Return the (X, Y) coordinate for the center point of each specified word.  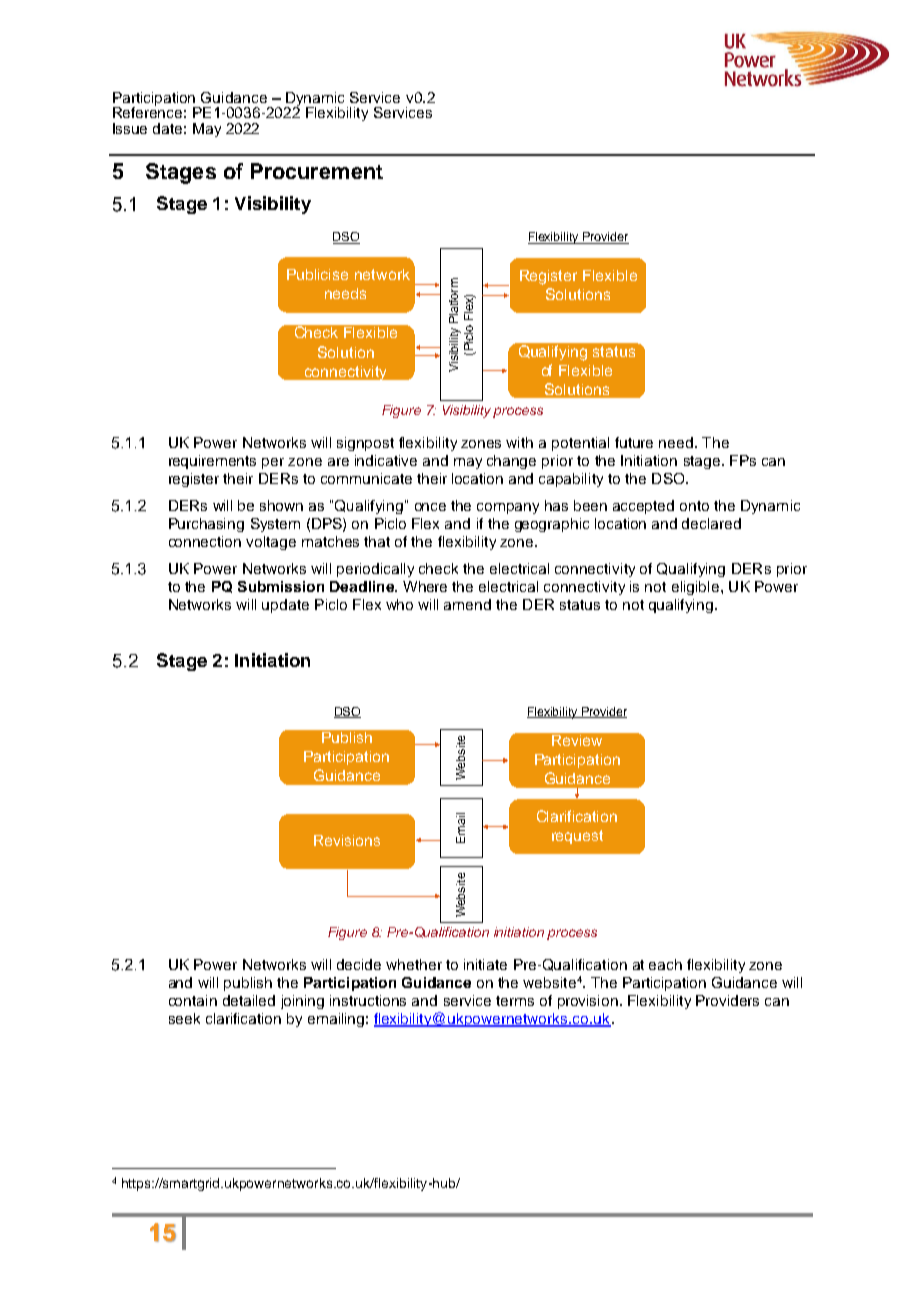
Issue (130, 128)
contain (193, 1000)
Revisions (347, 840)
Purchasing (206, 525)
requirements (212, 462)
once (430, 507)
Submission (281, 586)
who (399, 604)
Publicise (317, 274)
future (634, 442)
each (665, 964)
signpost (365, 444)
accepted (643, 507)
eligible (695, 588)
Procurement (317, 171)
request (577, 837)
